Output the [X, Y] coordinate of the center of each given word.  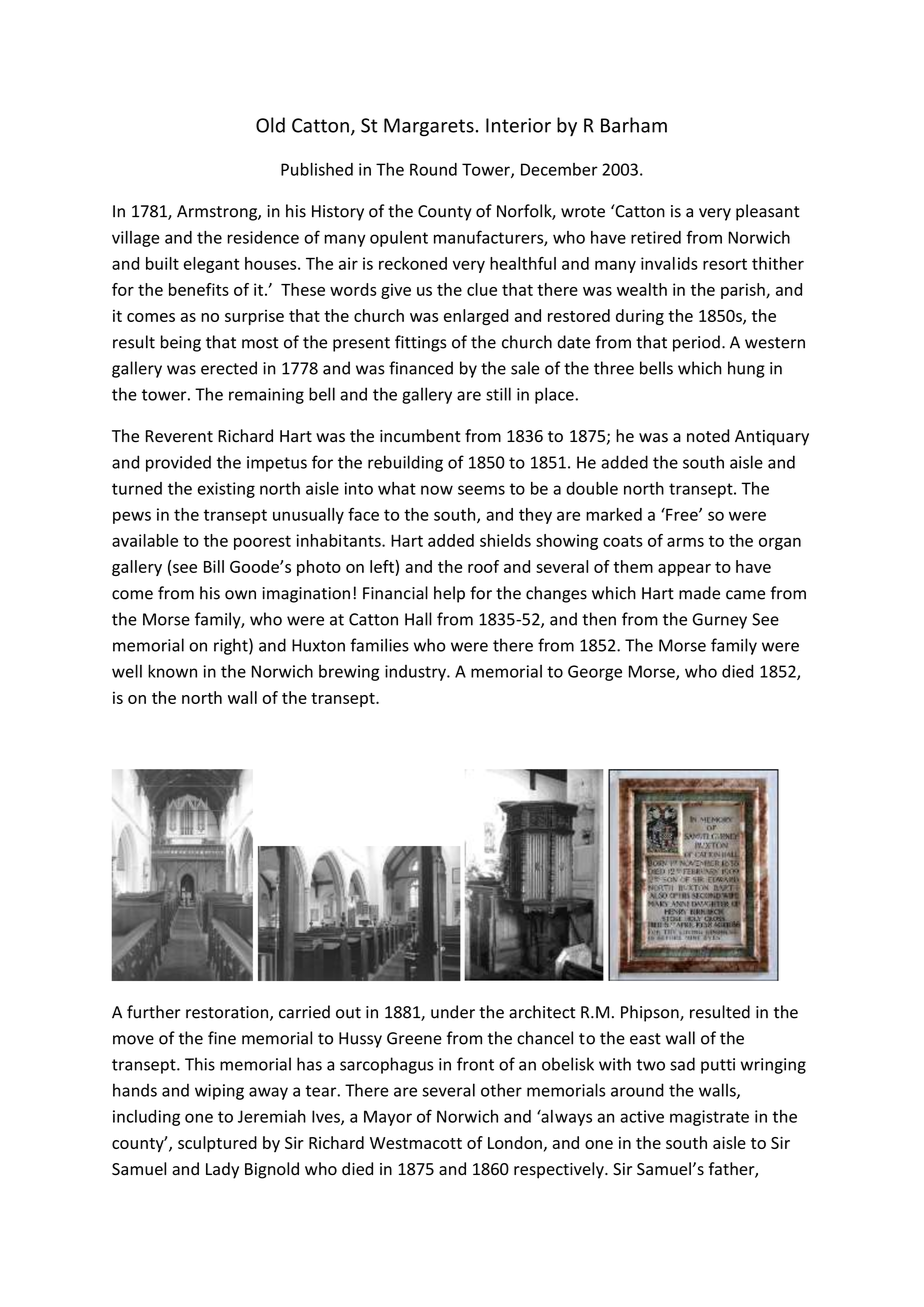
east [645, 1039]
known [172, 671]
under [453, 1012]
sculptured [217, 1144]
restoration [228, 1013]
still [498, 394]
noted [708, 436]
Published [317, 169]
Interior [518, 125]
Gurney [720, 621]
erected [229, 368]
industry [416, 673]
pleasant [768, 212]
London [515, 1142]
